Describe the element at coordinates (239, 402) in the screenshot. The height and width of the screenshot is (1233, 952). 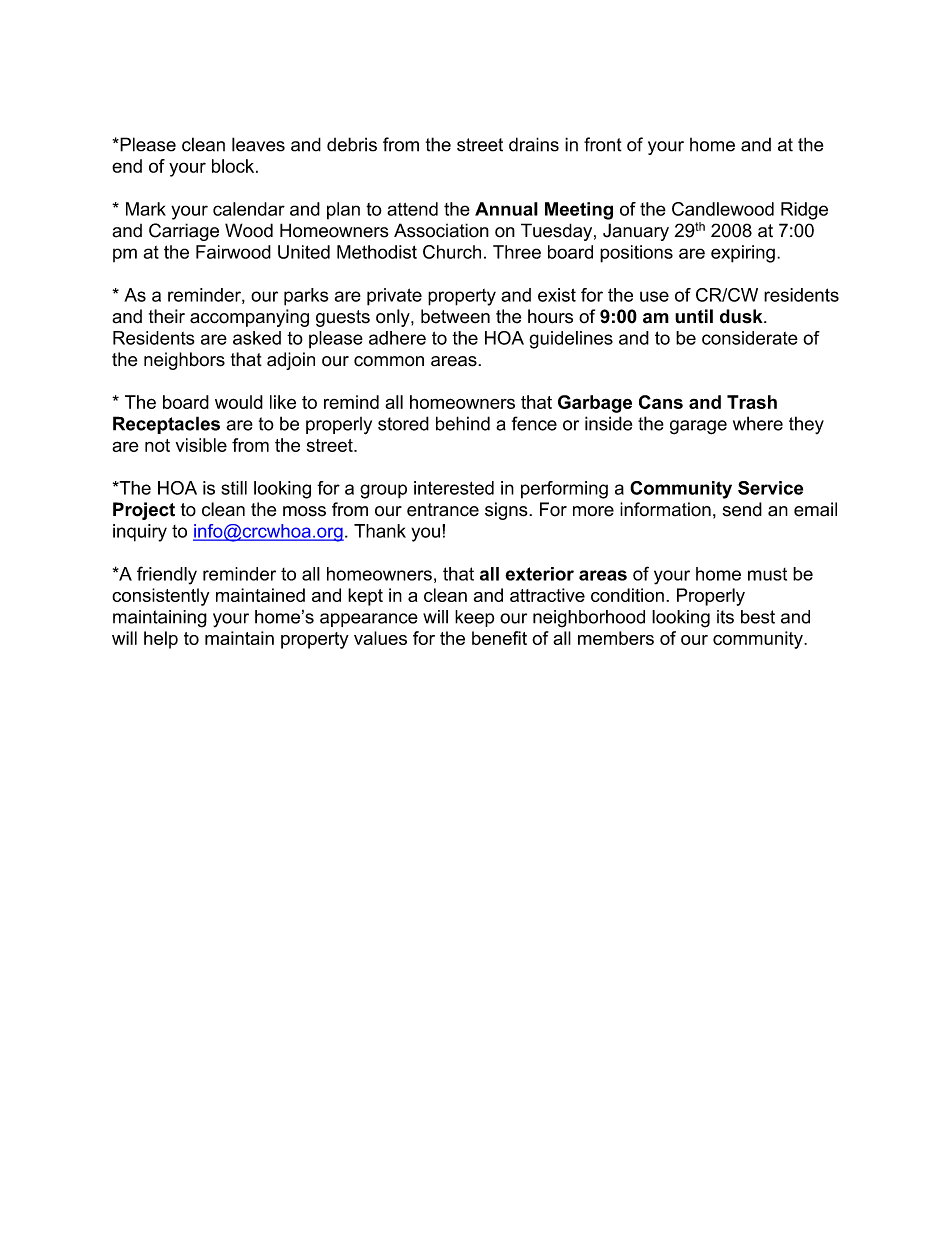
I see `would` at that location.
